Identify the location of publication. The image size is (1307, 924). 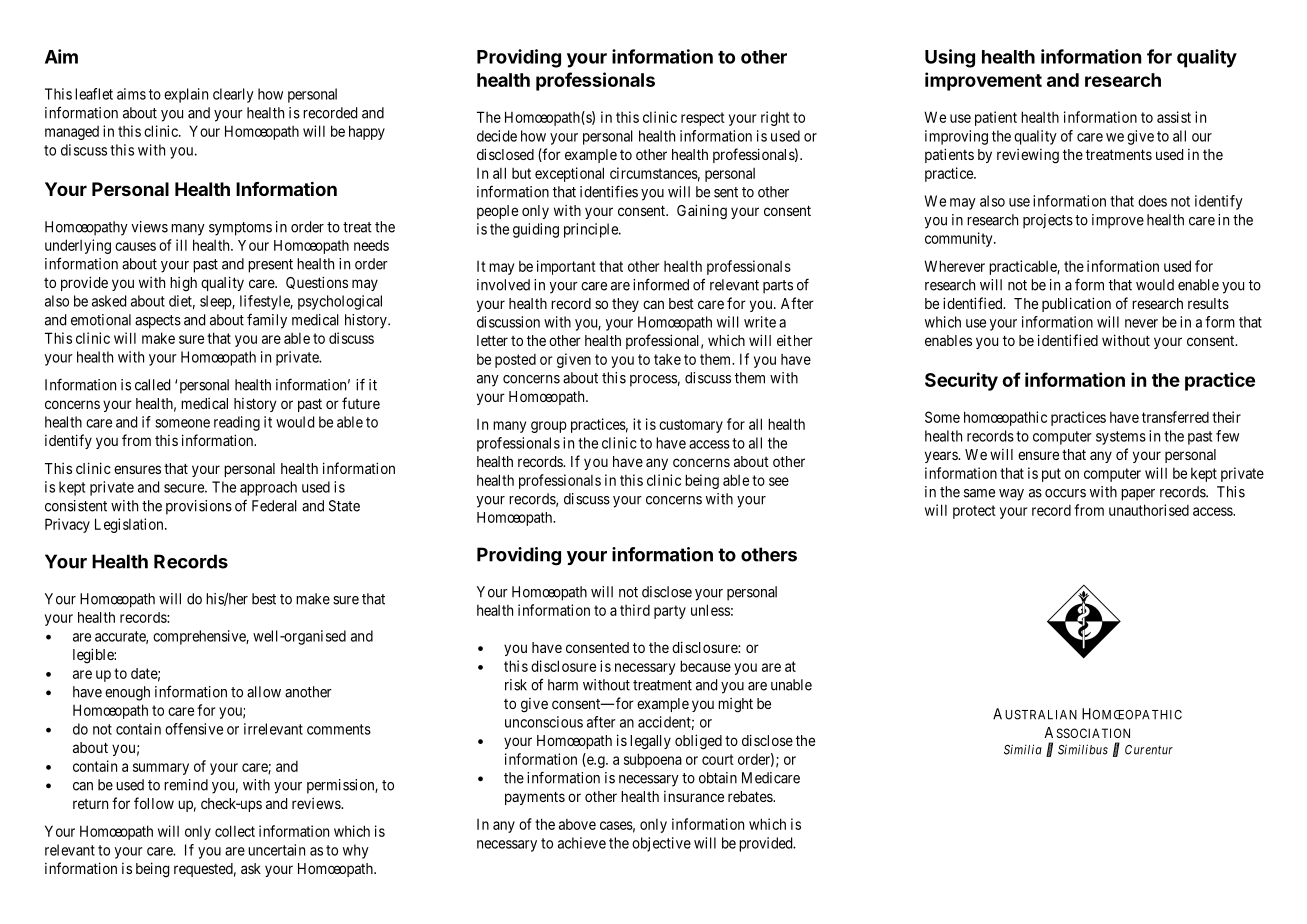
(1076, 304).
